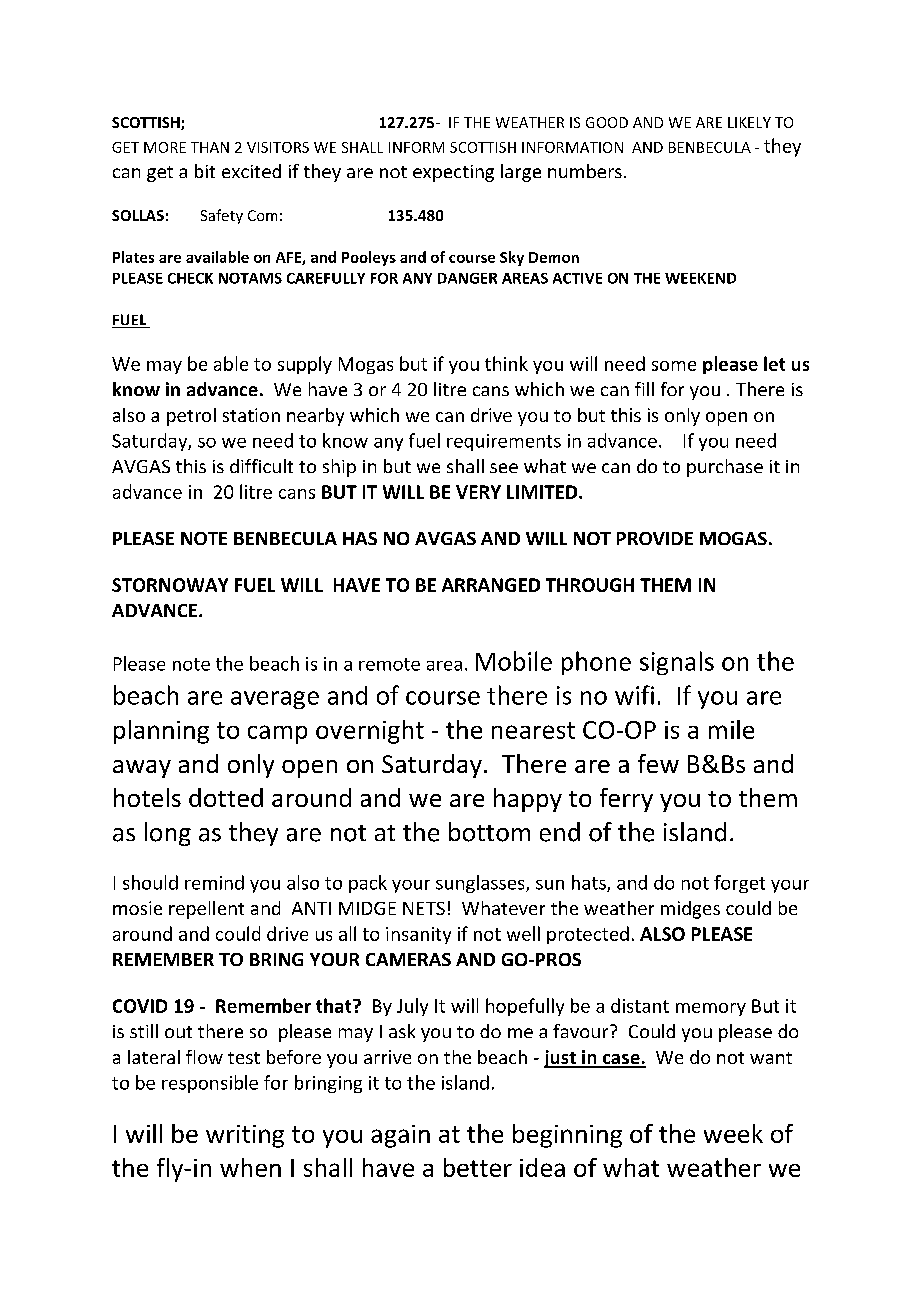 Image resolution: width=924 pixels, height=1308 pixels. I want to click on THAN, so click(210, 147).
